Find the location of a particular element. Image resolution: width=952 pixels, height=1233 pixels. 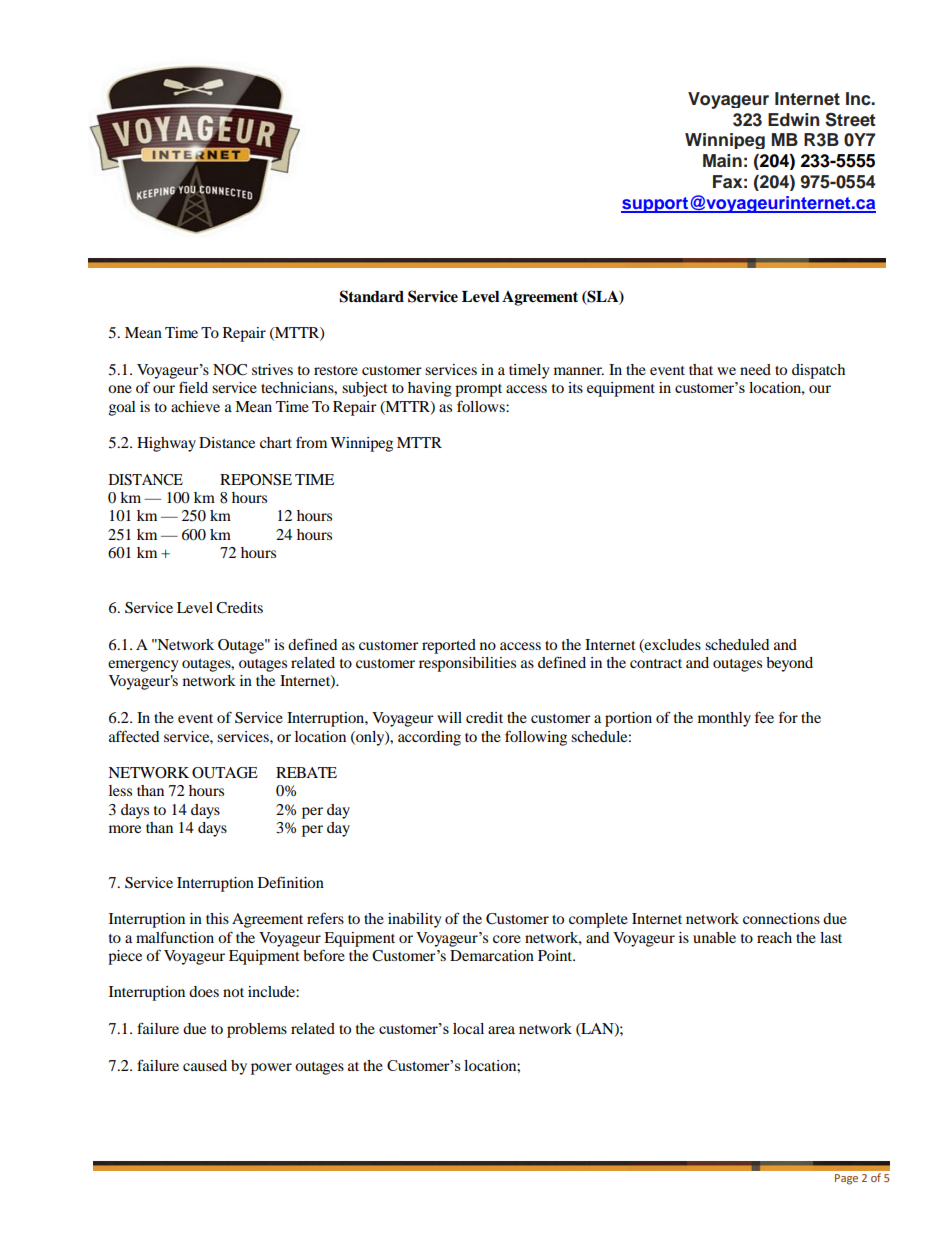

emergency is located at coordinates (143, 666).
